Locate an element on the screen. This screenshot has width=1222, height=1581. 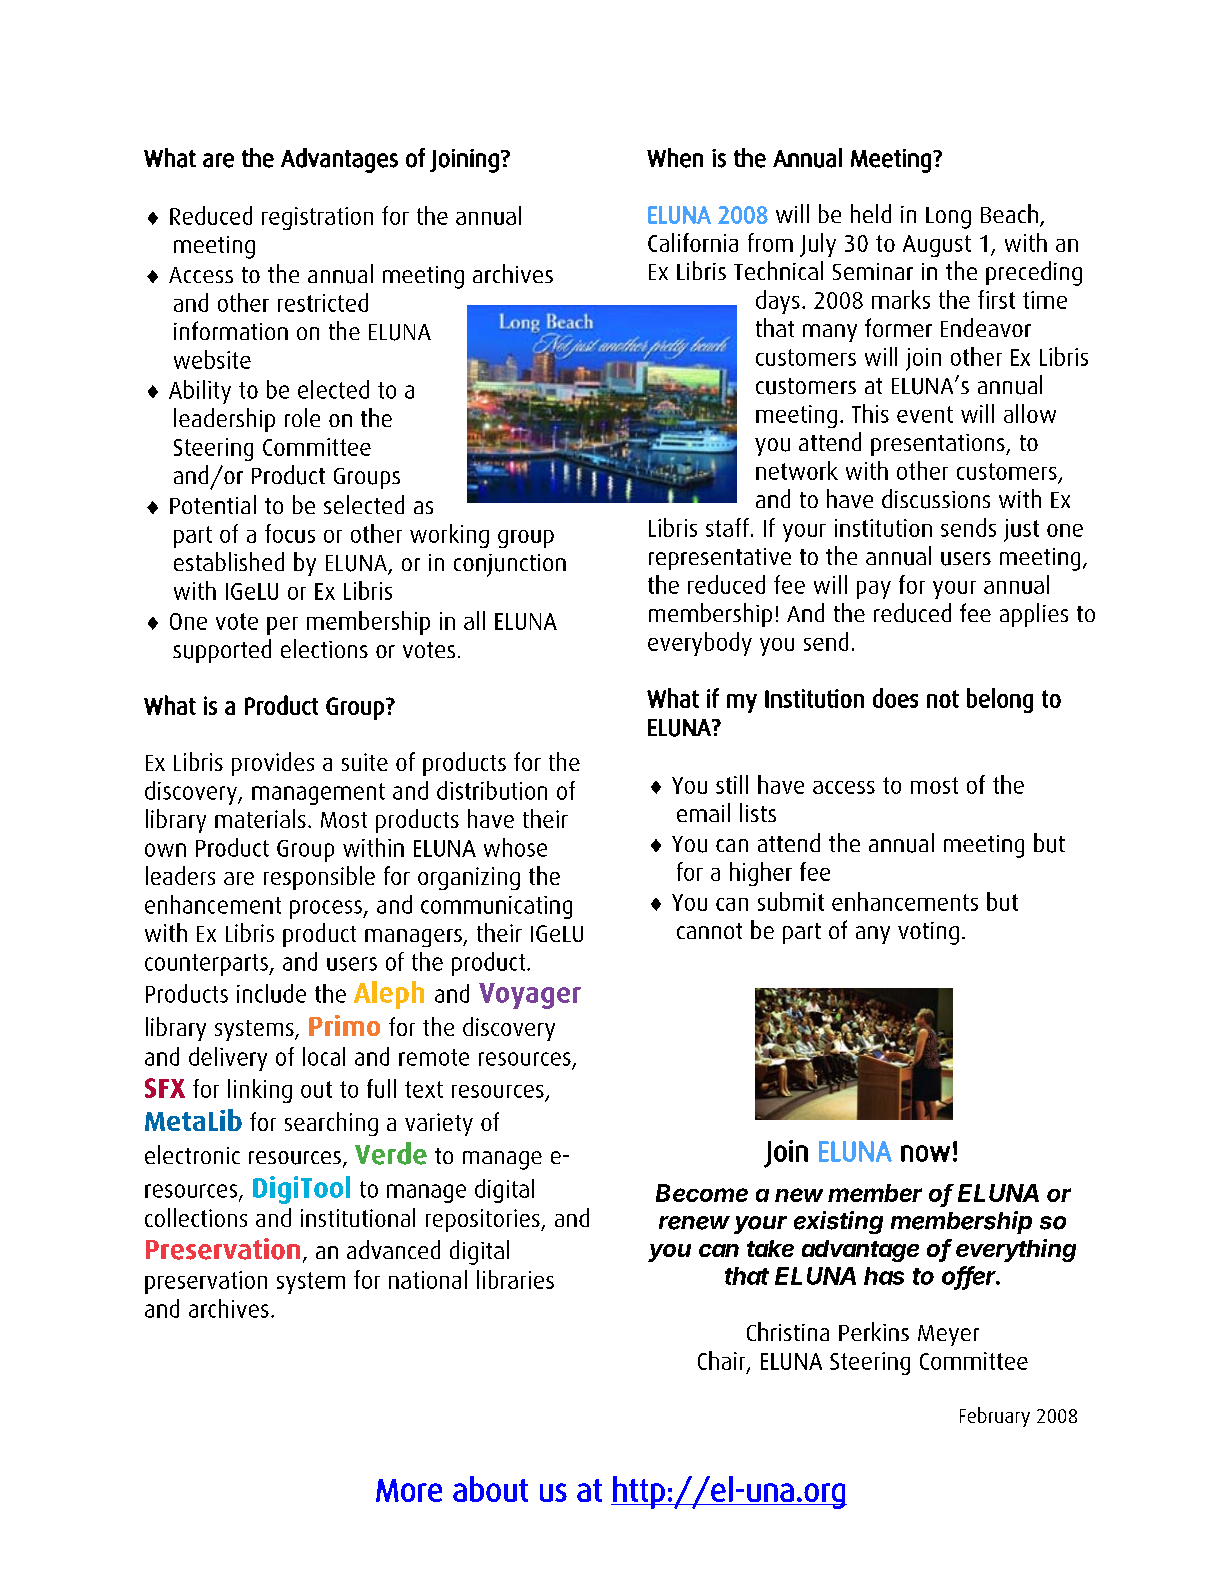
include is located at coordinates (271, 993).
